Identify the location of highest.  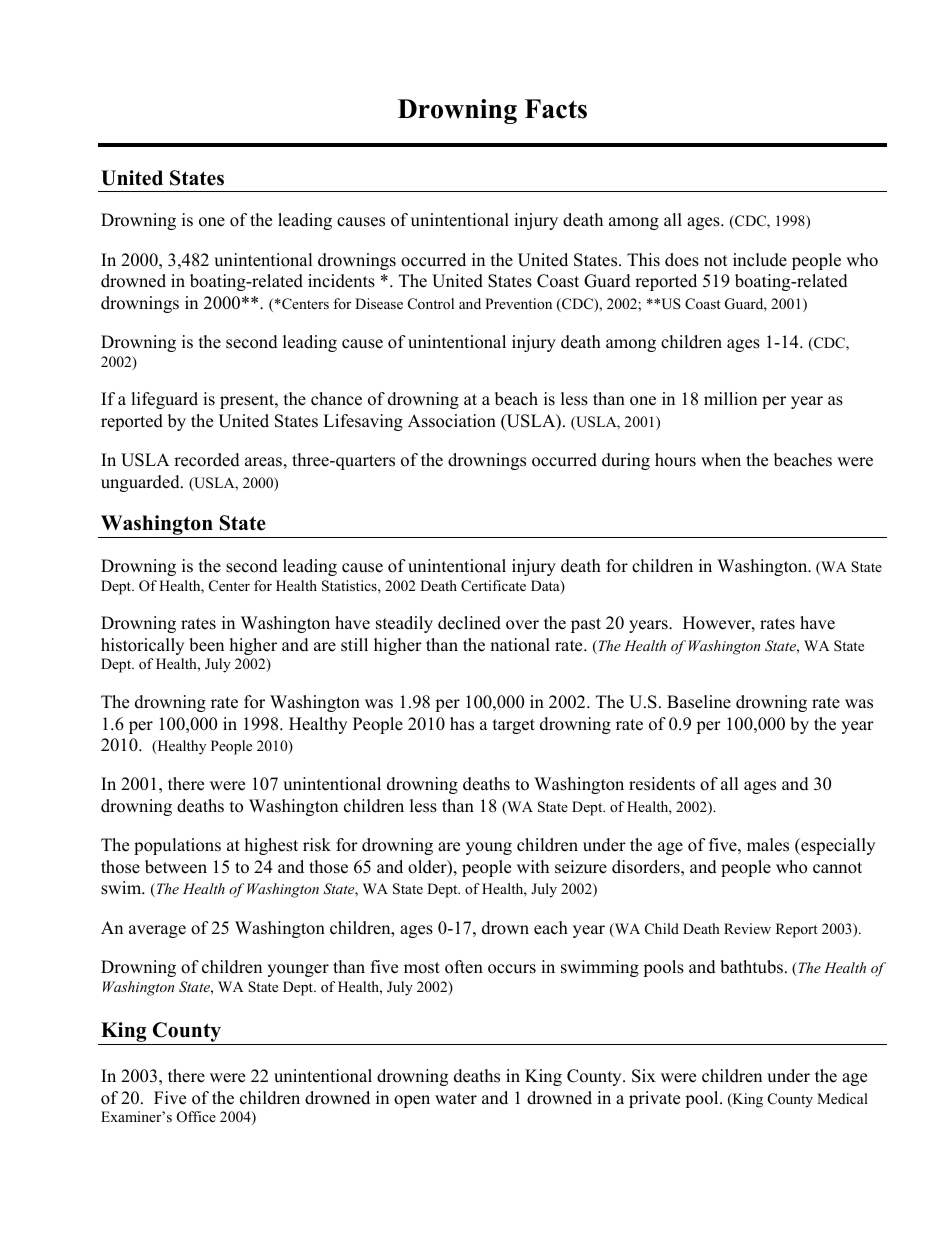
(271, 846).
